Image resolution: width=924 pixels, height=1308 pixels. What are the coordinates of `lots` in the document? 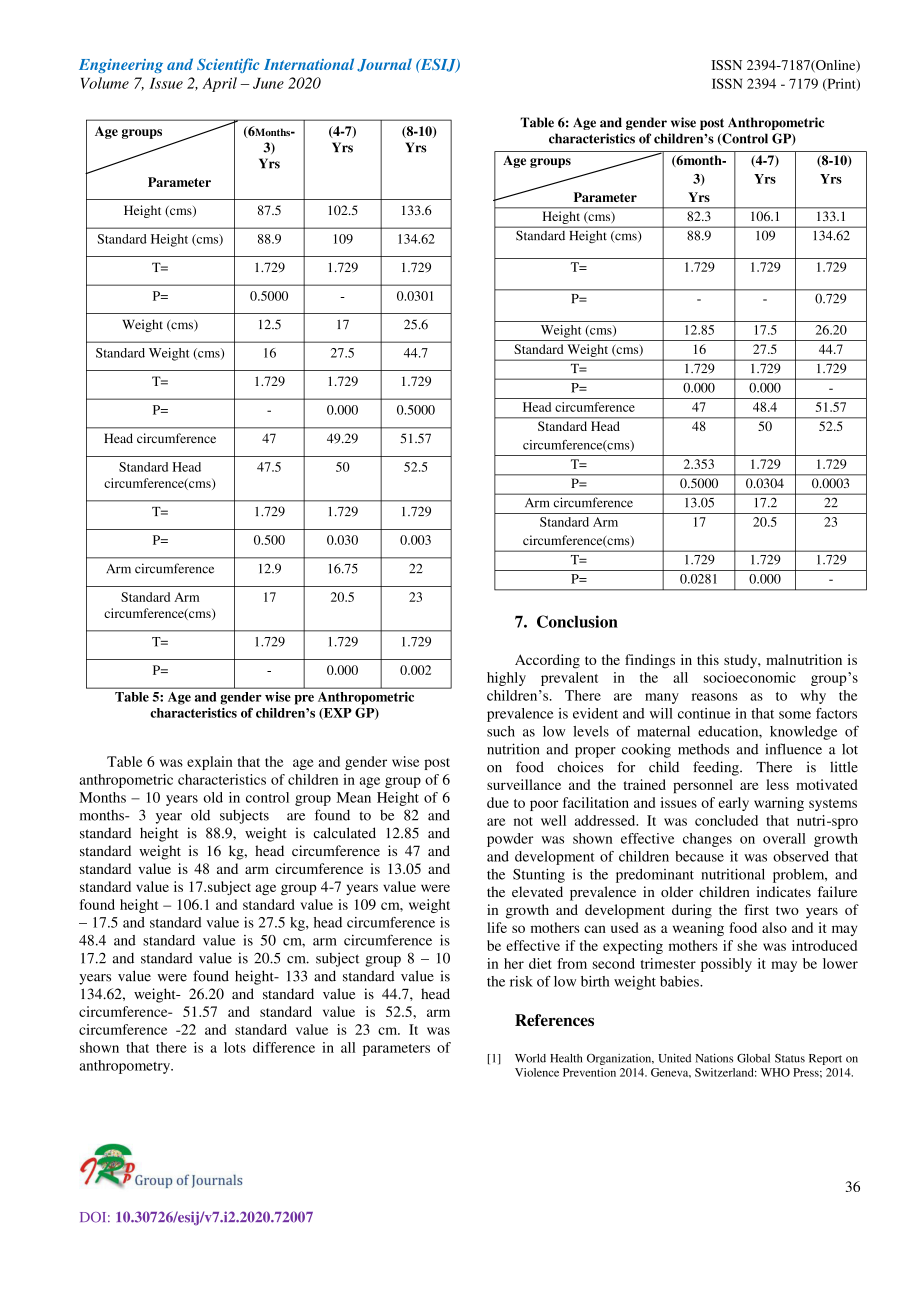 It's located at (235, 1047).
